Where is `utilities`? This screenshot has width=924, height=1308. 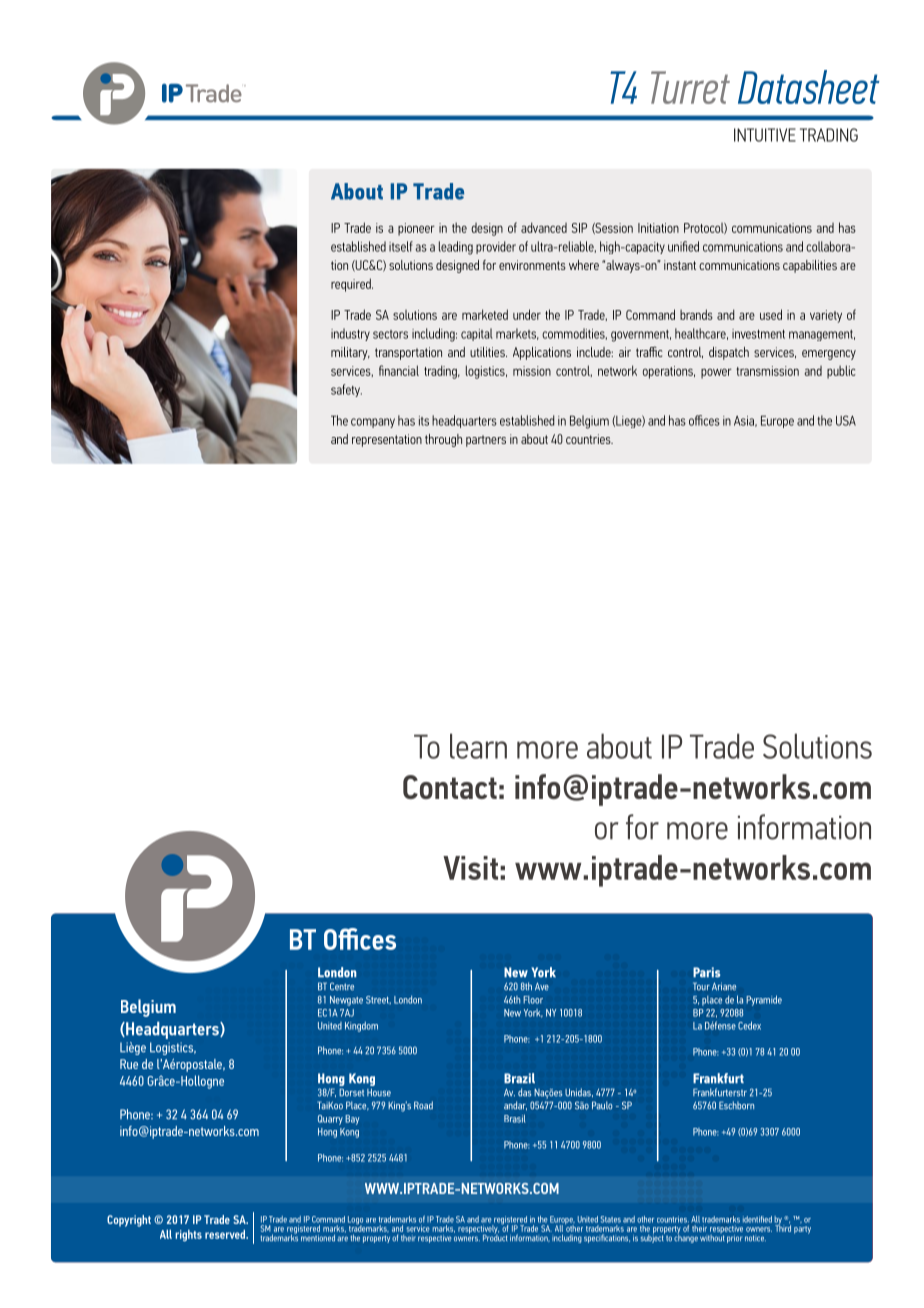 utilities is located at coordinates (488, 352).
